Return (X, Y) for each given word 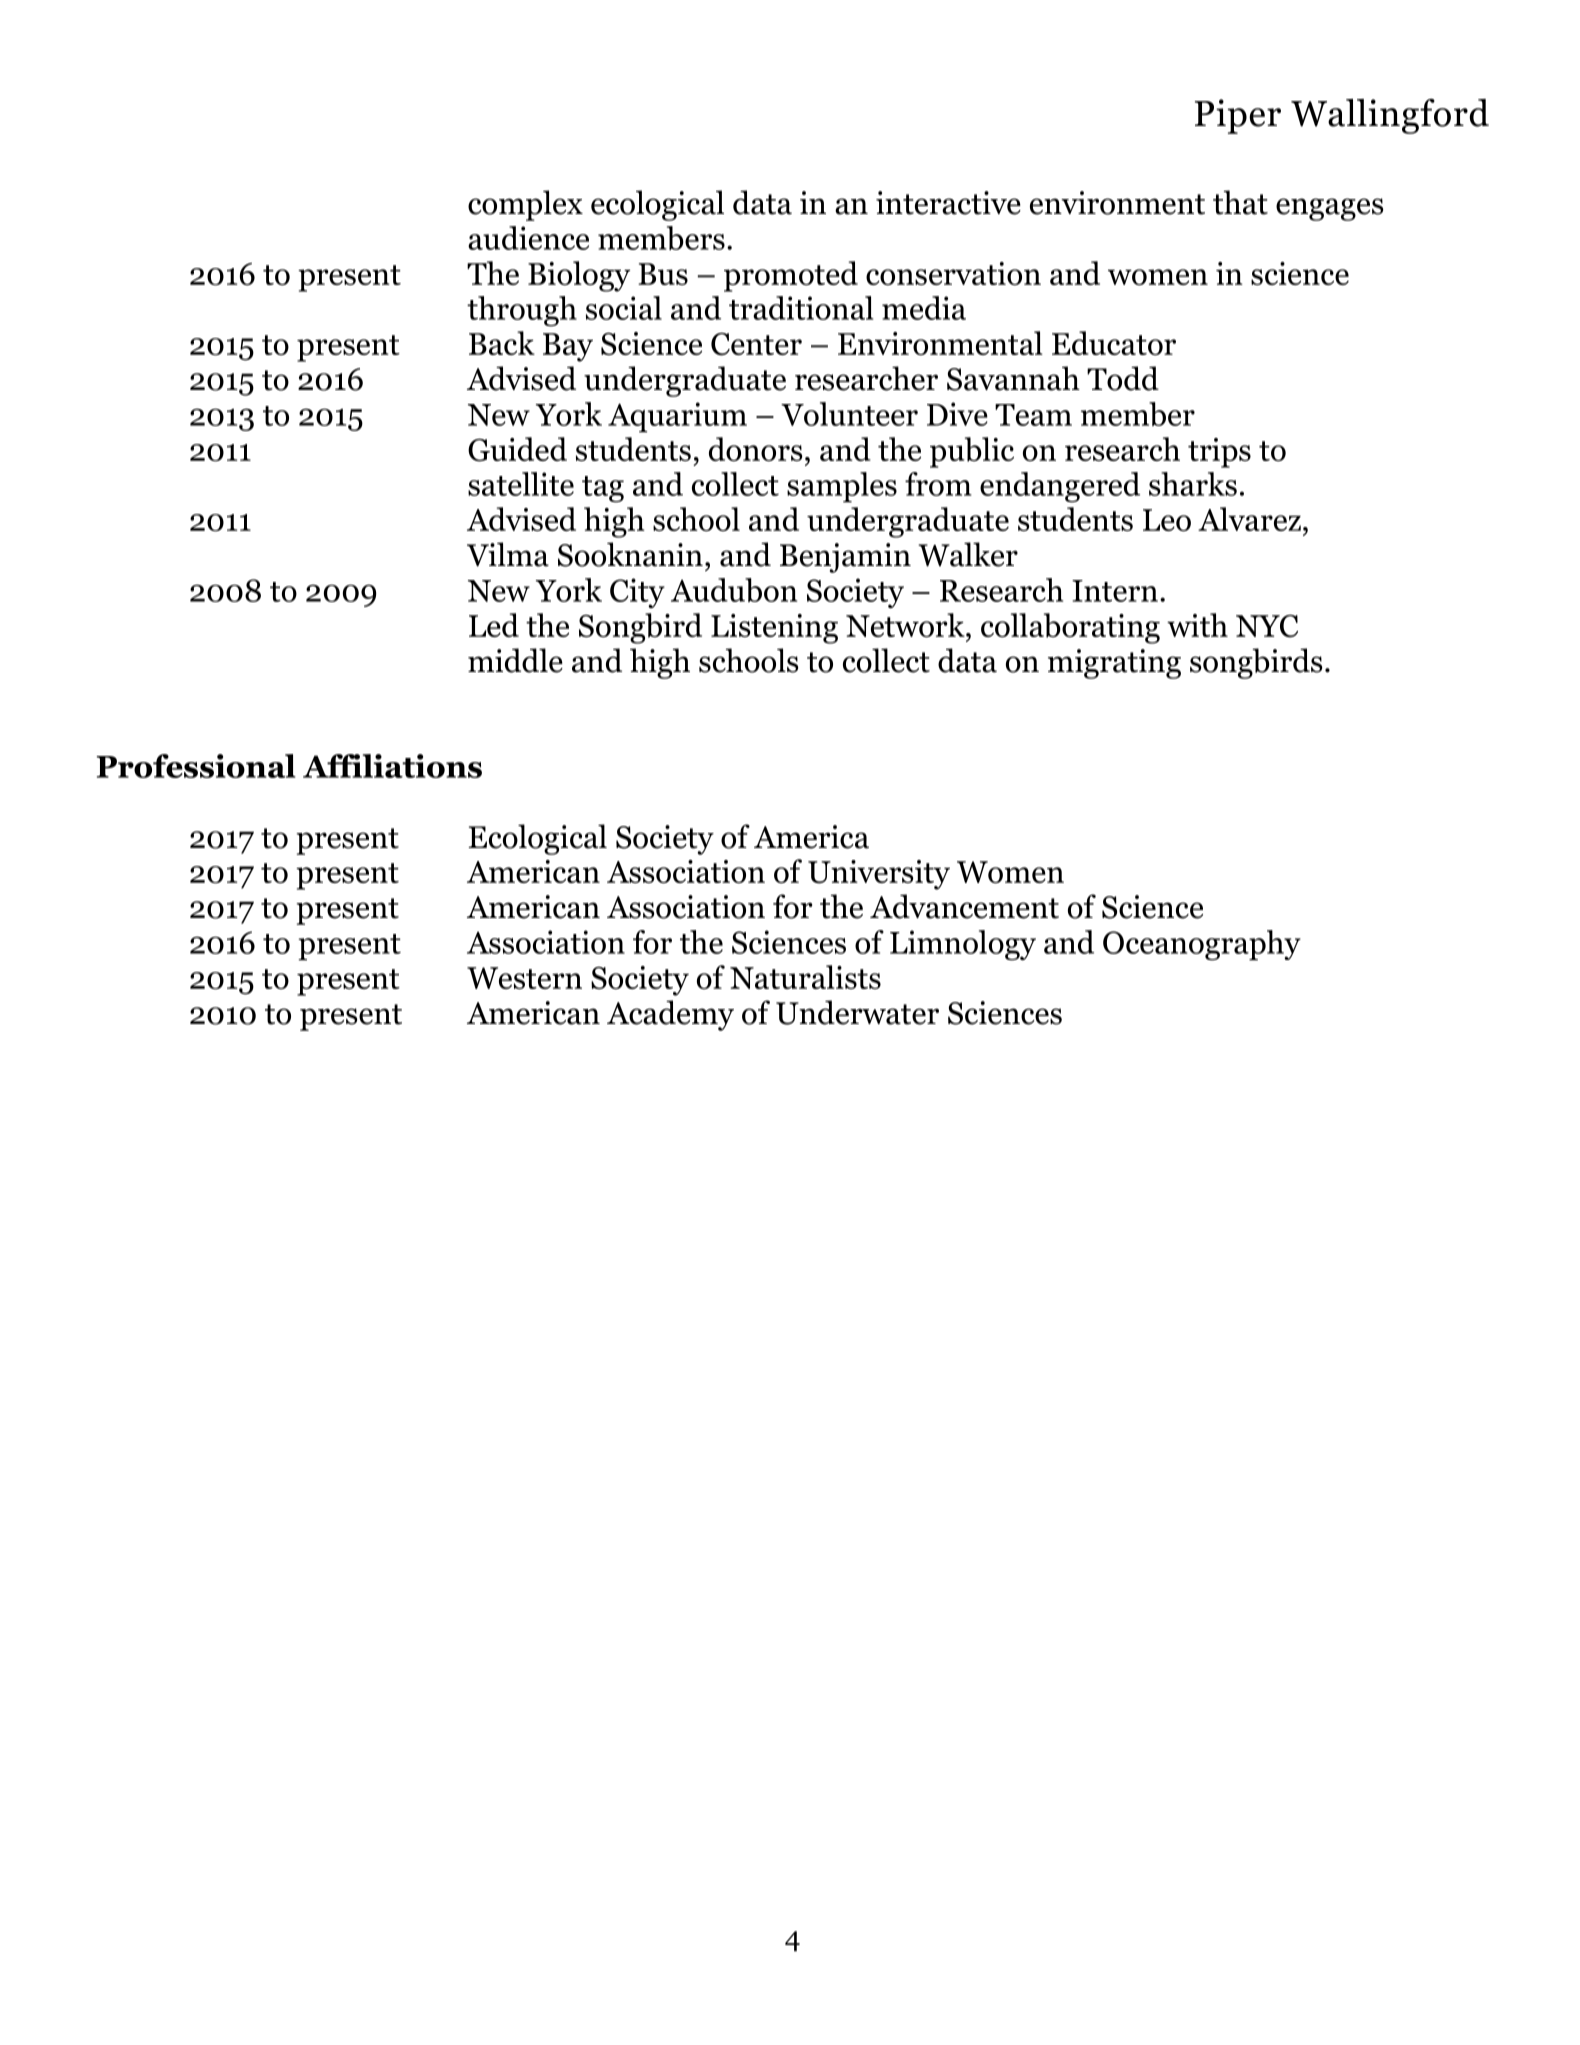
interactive (948, 203)
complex (525, 205)
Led (494, 625)
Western (524, 978)
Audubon (734, 590)
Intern (1115, 591)
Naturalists (805, 977)
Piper (1238, 116)
